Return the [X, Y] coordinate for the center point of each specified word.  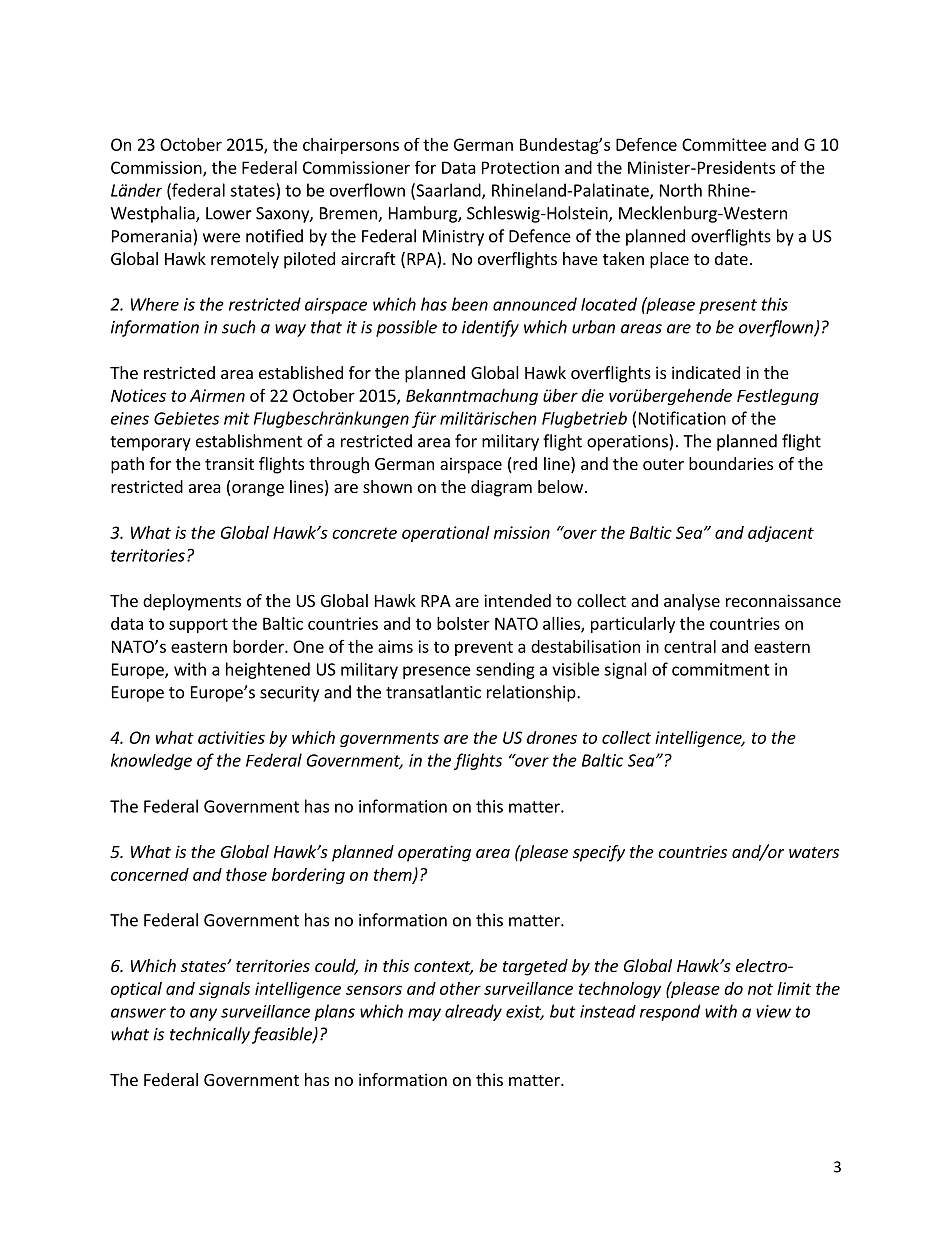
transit [229, 463]
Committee [724, 144]
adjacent [781, 534]
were [221, 238]
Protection [520, 167]
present [728, 306]
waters [814, 852]
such [239, 327]
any [203, 1014]
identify [490, 328]
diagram [501, 488]
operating [434, 853]
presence [437, 672]
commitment [721, 669]
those [246, 874]
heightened [268, 670]
